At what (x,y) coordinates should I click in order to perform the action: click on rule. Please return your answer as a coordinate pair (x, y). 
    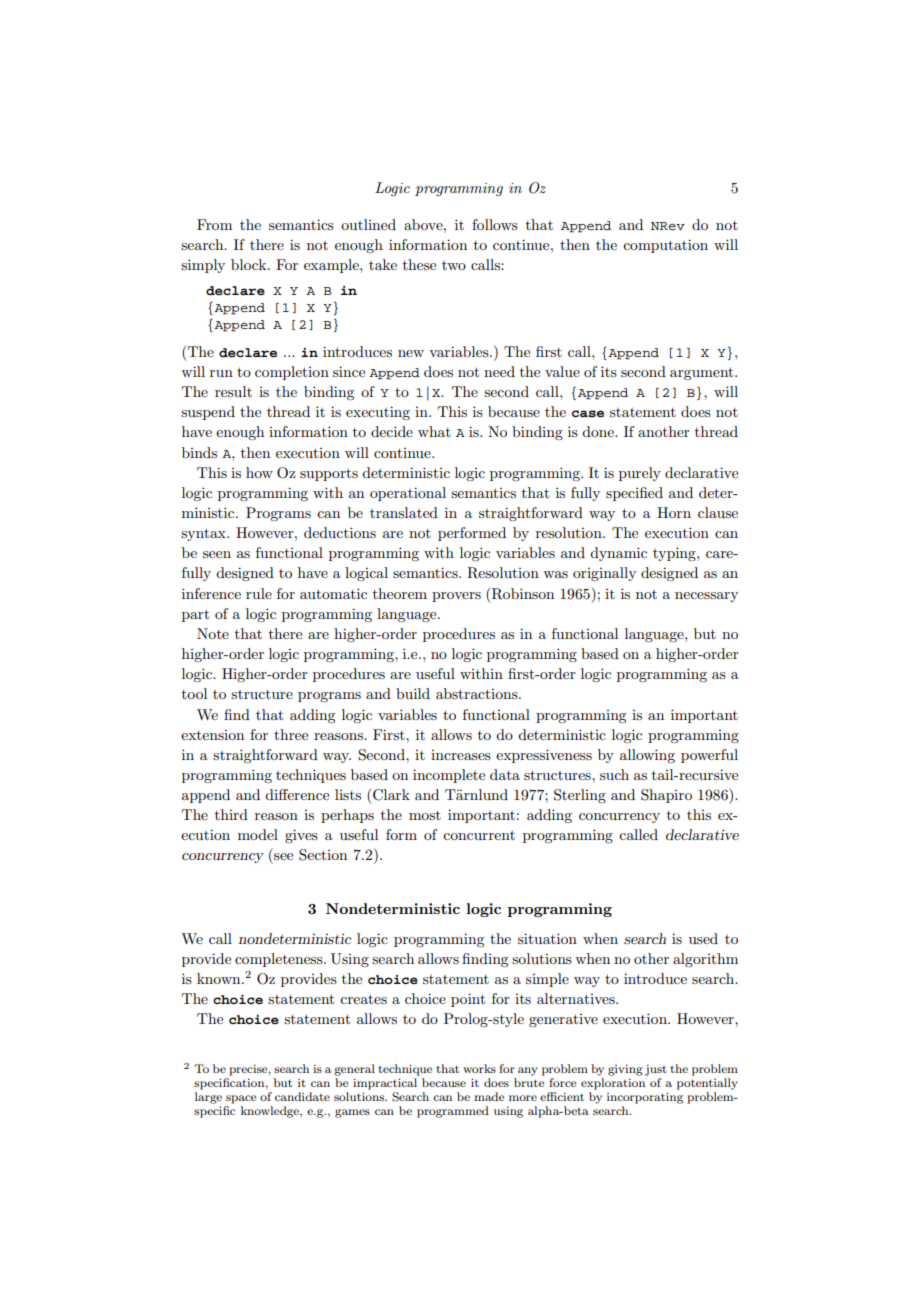
    Looking at the image, I should click on (259, 593).
